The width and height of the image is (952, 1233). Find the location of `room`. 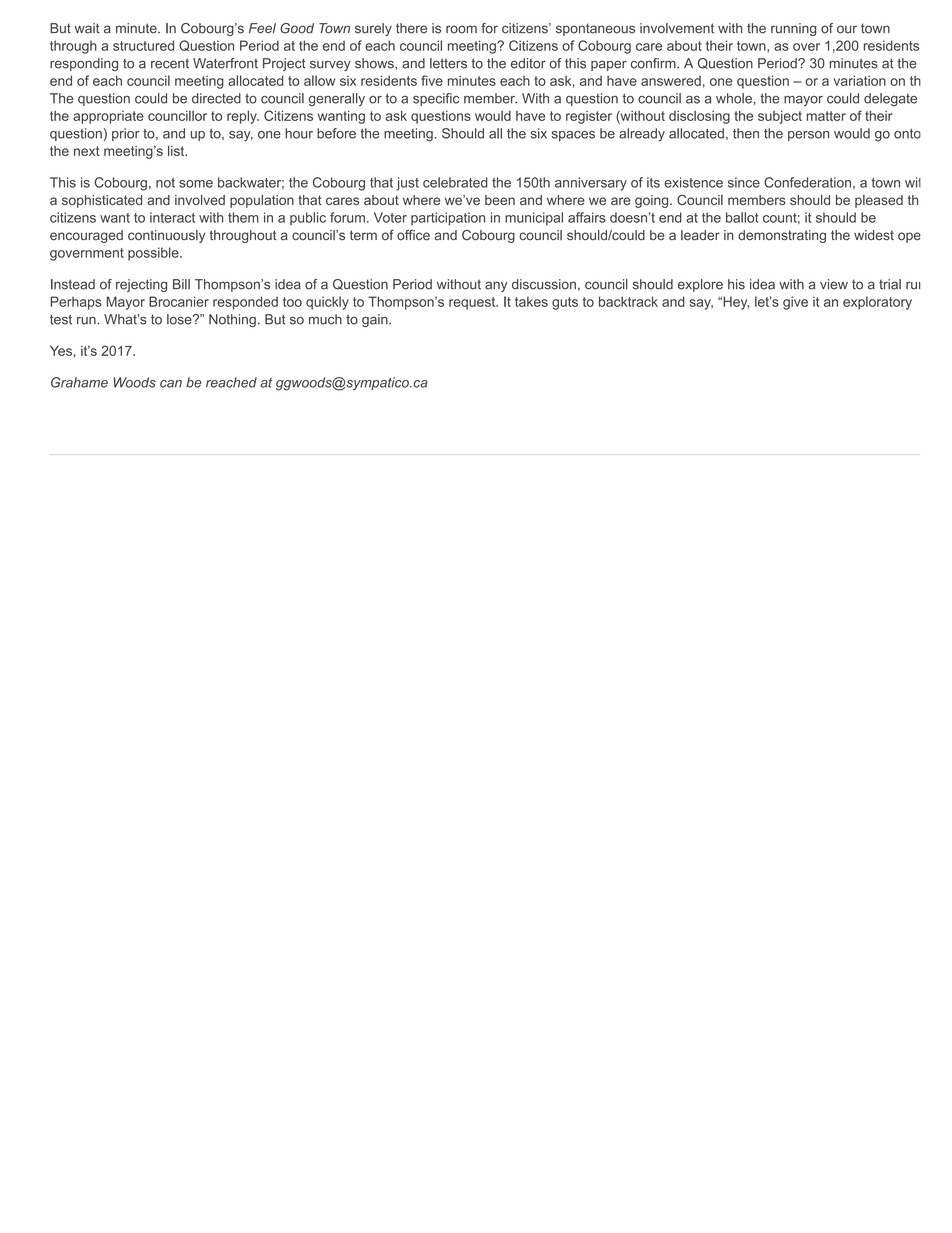

room is located at coordinates (461, 29).
